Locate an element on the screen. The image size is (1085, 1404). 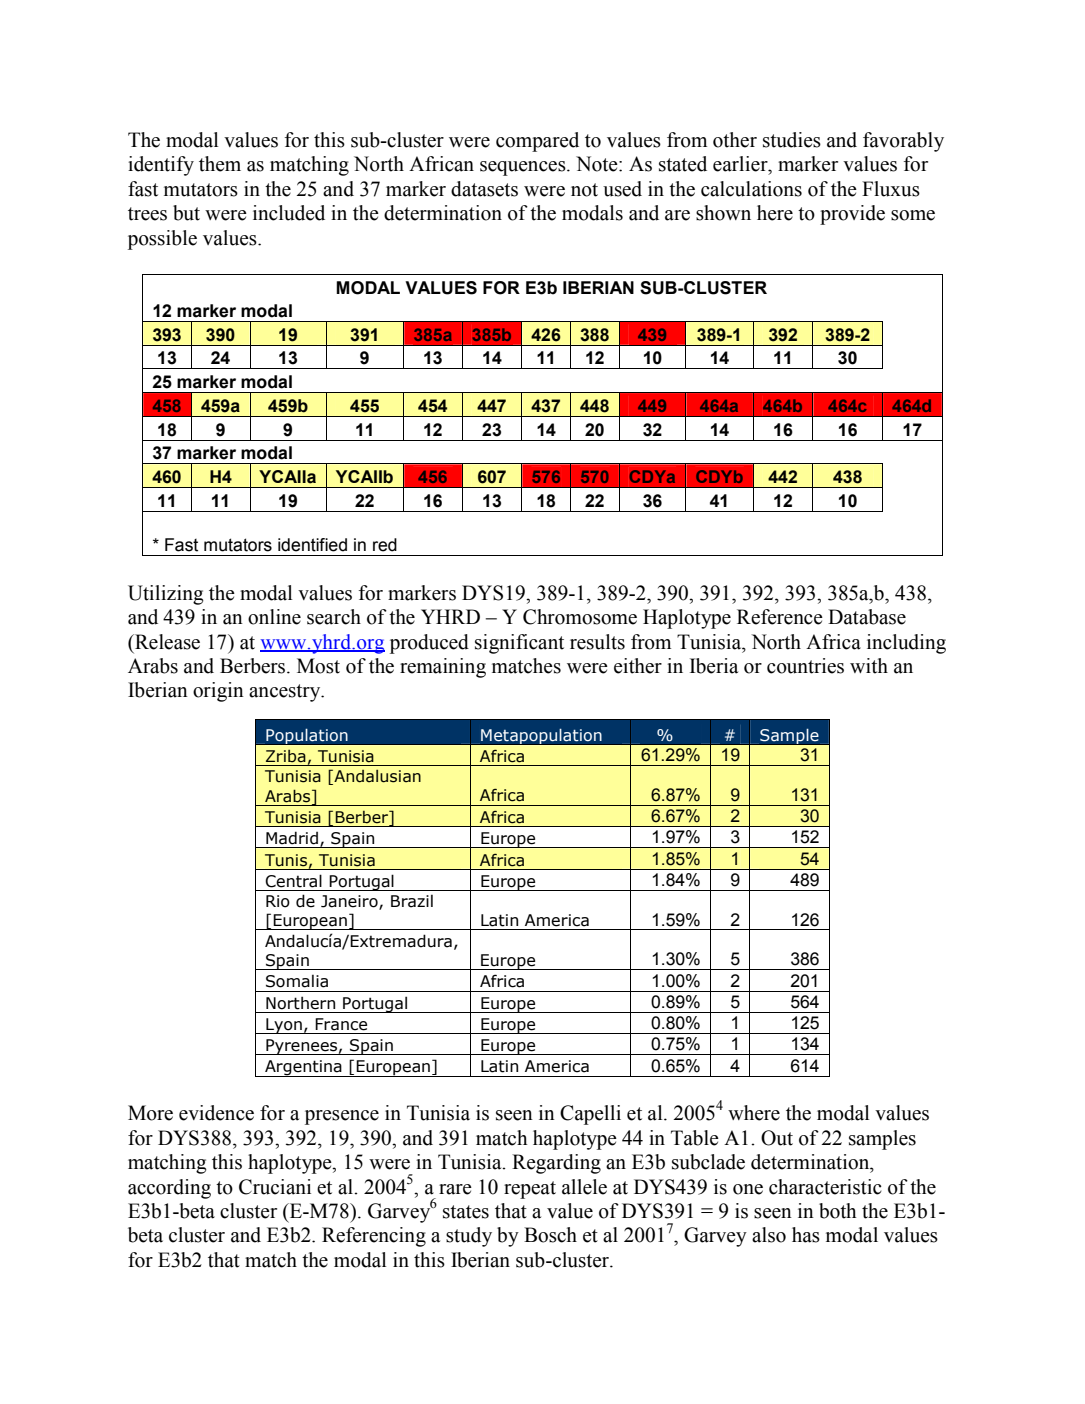
them is located at coordinates (220, 164).
